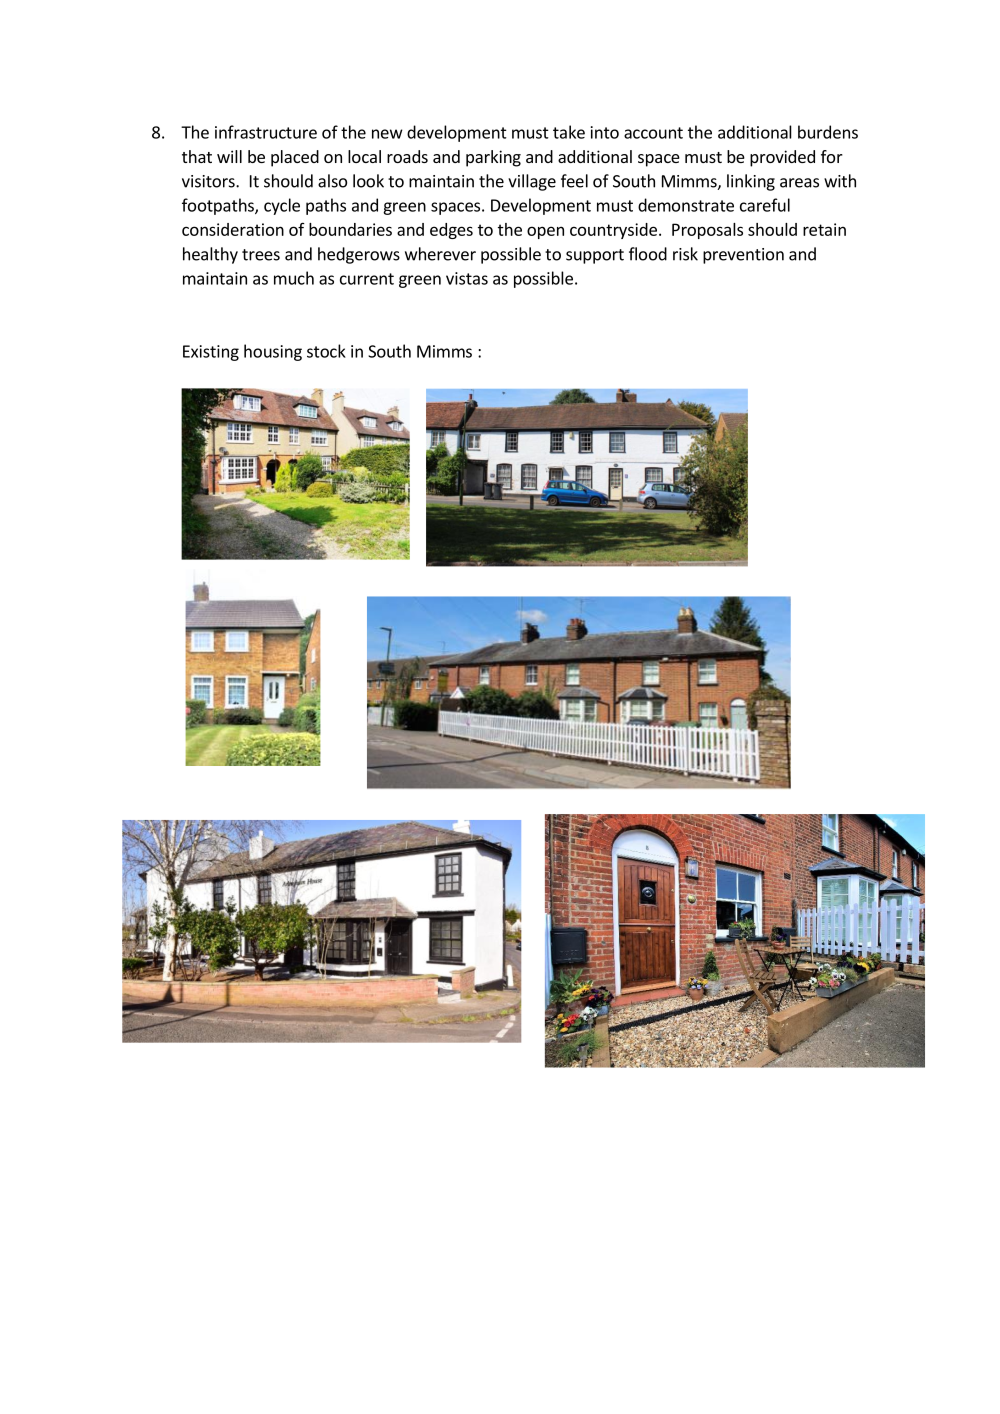 The height and width of the screenshot is (1414, 1000). I want to click on vistas, so click(467, 278).
